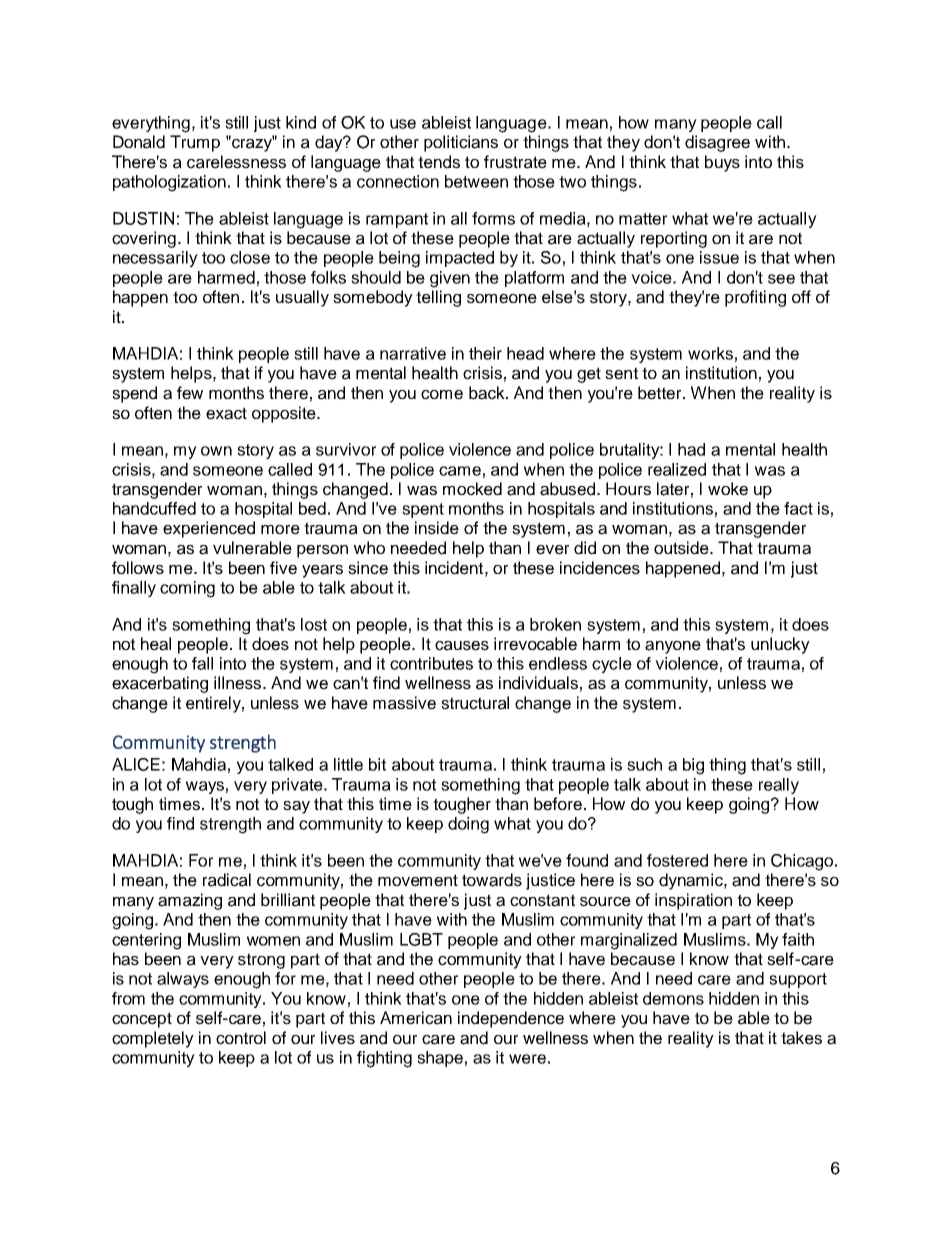 This screenshot has width=952, height=1233. I want to click on control, so click(241, 1038).
